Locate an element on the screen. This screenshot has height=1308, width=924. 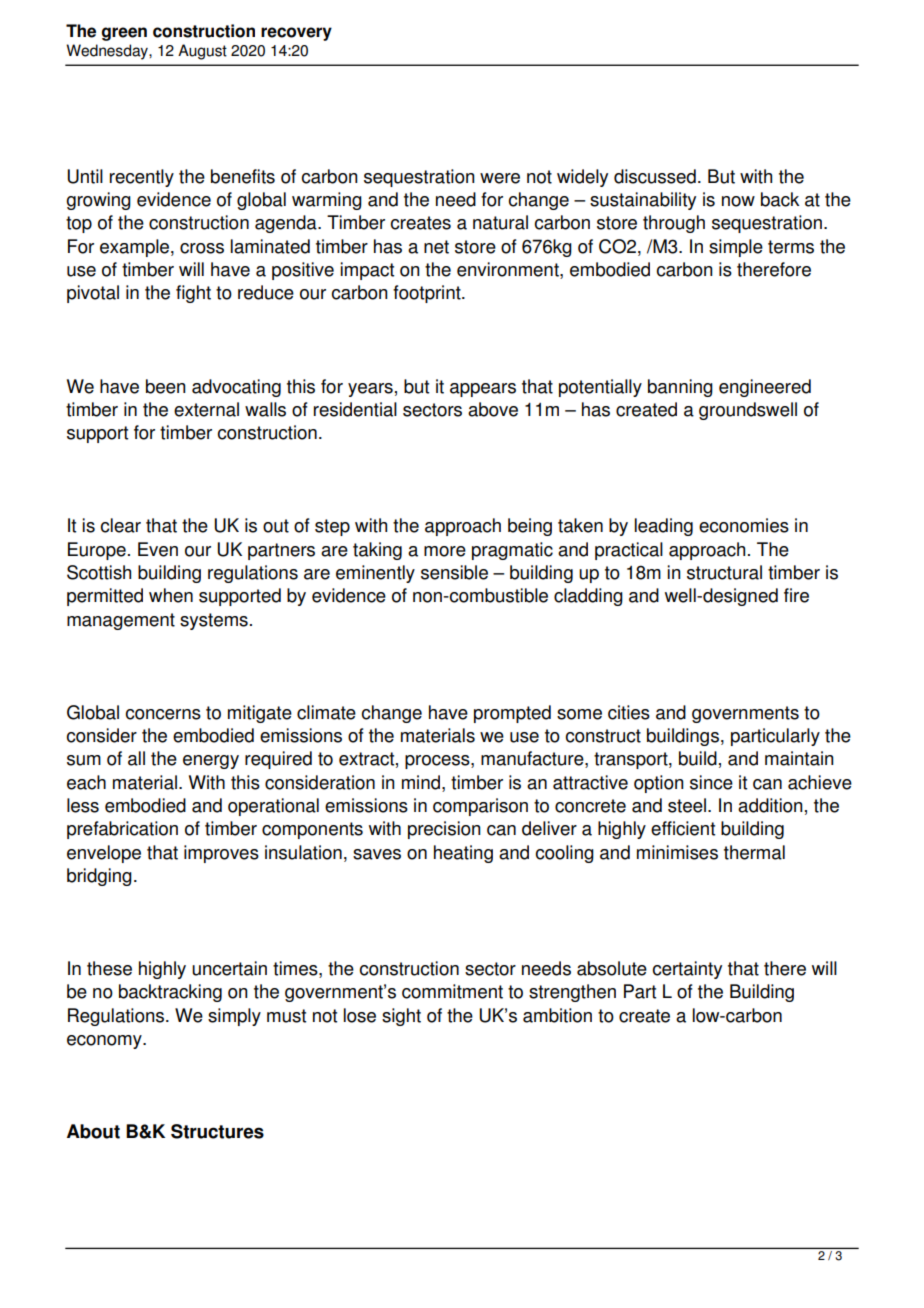
thermal is located at coordinates (754, 852).
